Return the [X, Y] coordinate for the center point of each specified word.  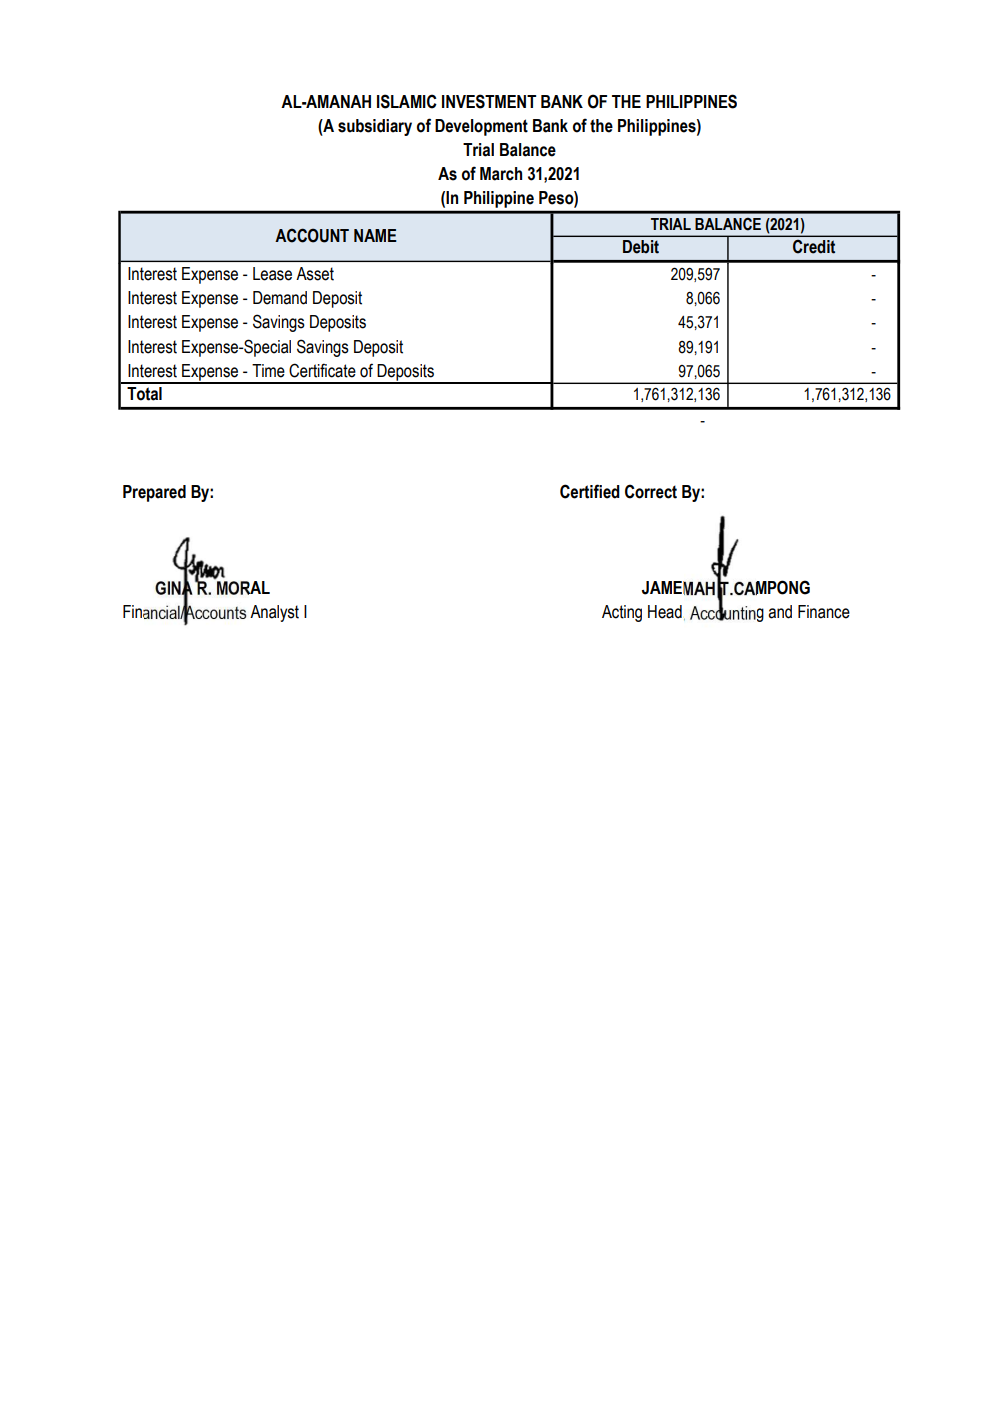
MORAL [242, 586]
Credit [814, 246]
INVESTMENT [489, 101]
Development [481, 127]
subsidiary [375, 127]
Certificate [322, 370]
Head [665, 612]
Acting [622, 613]
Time [268, 371]
